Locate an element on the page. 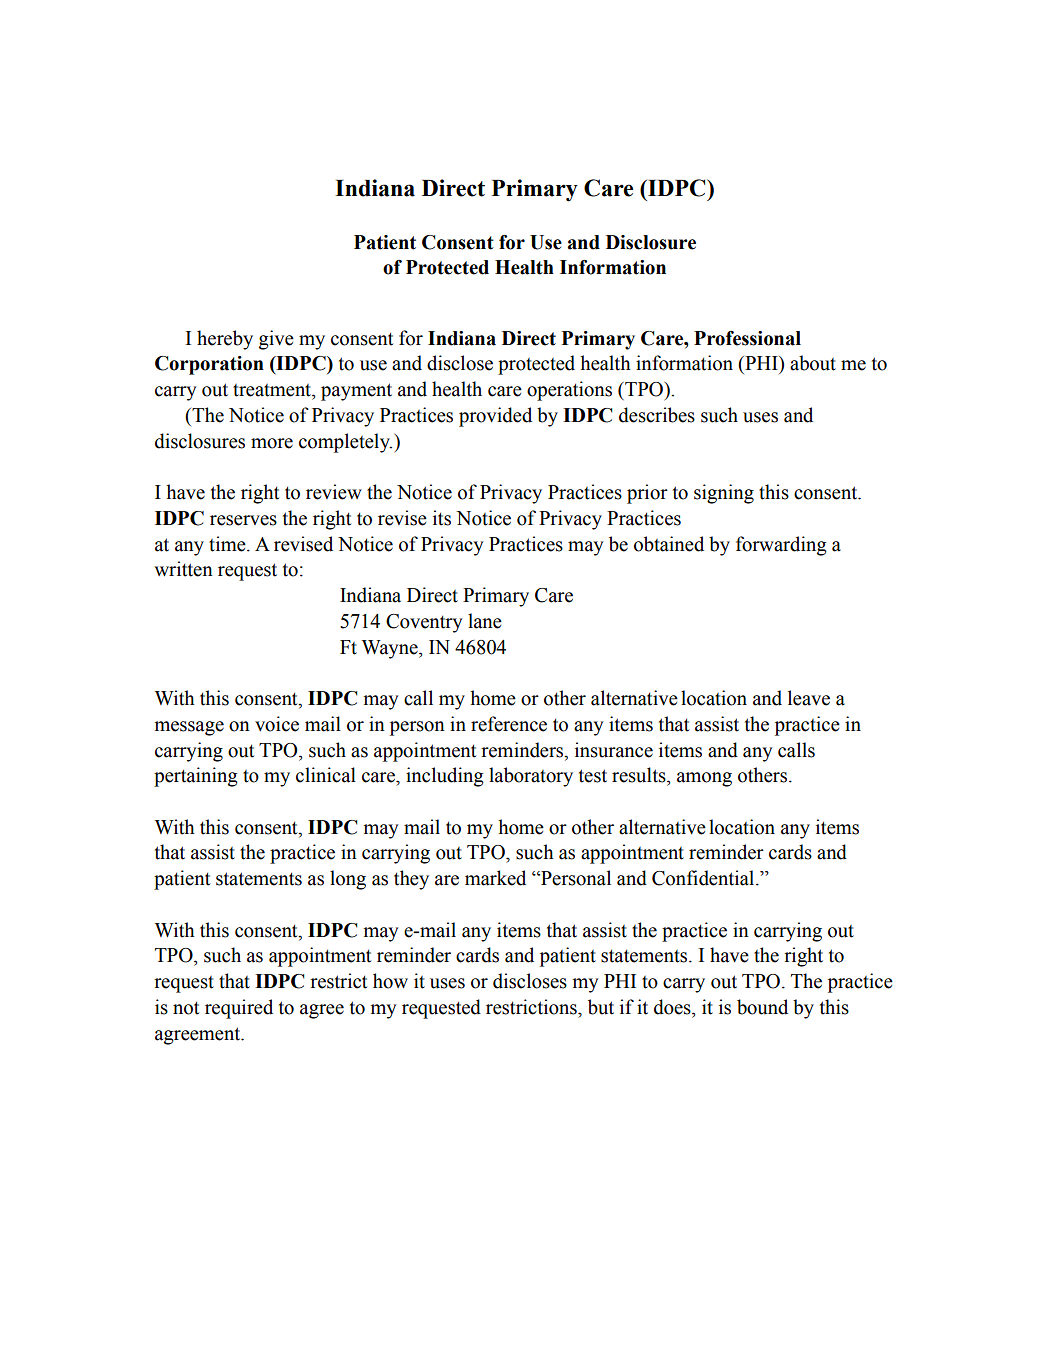  operations is located at coordinates (569, 391).
